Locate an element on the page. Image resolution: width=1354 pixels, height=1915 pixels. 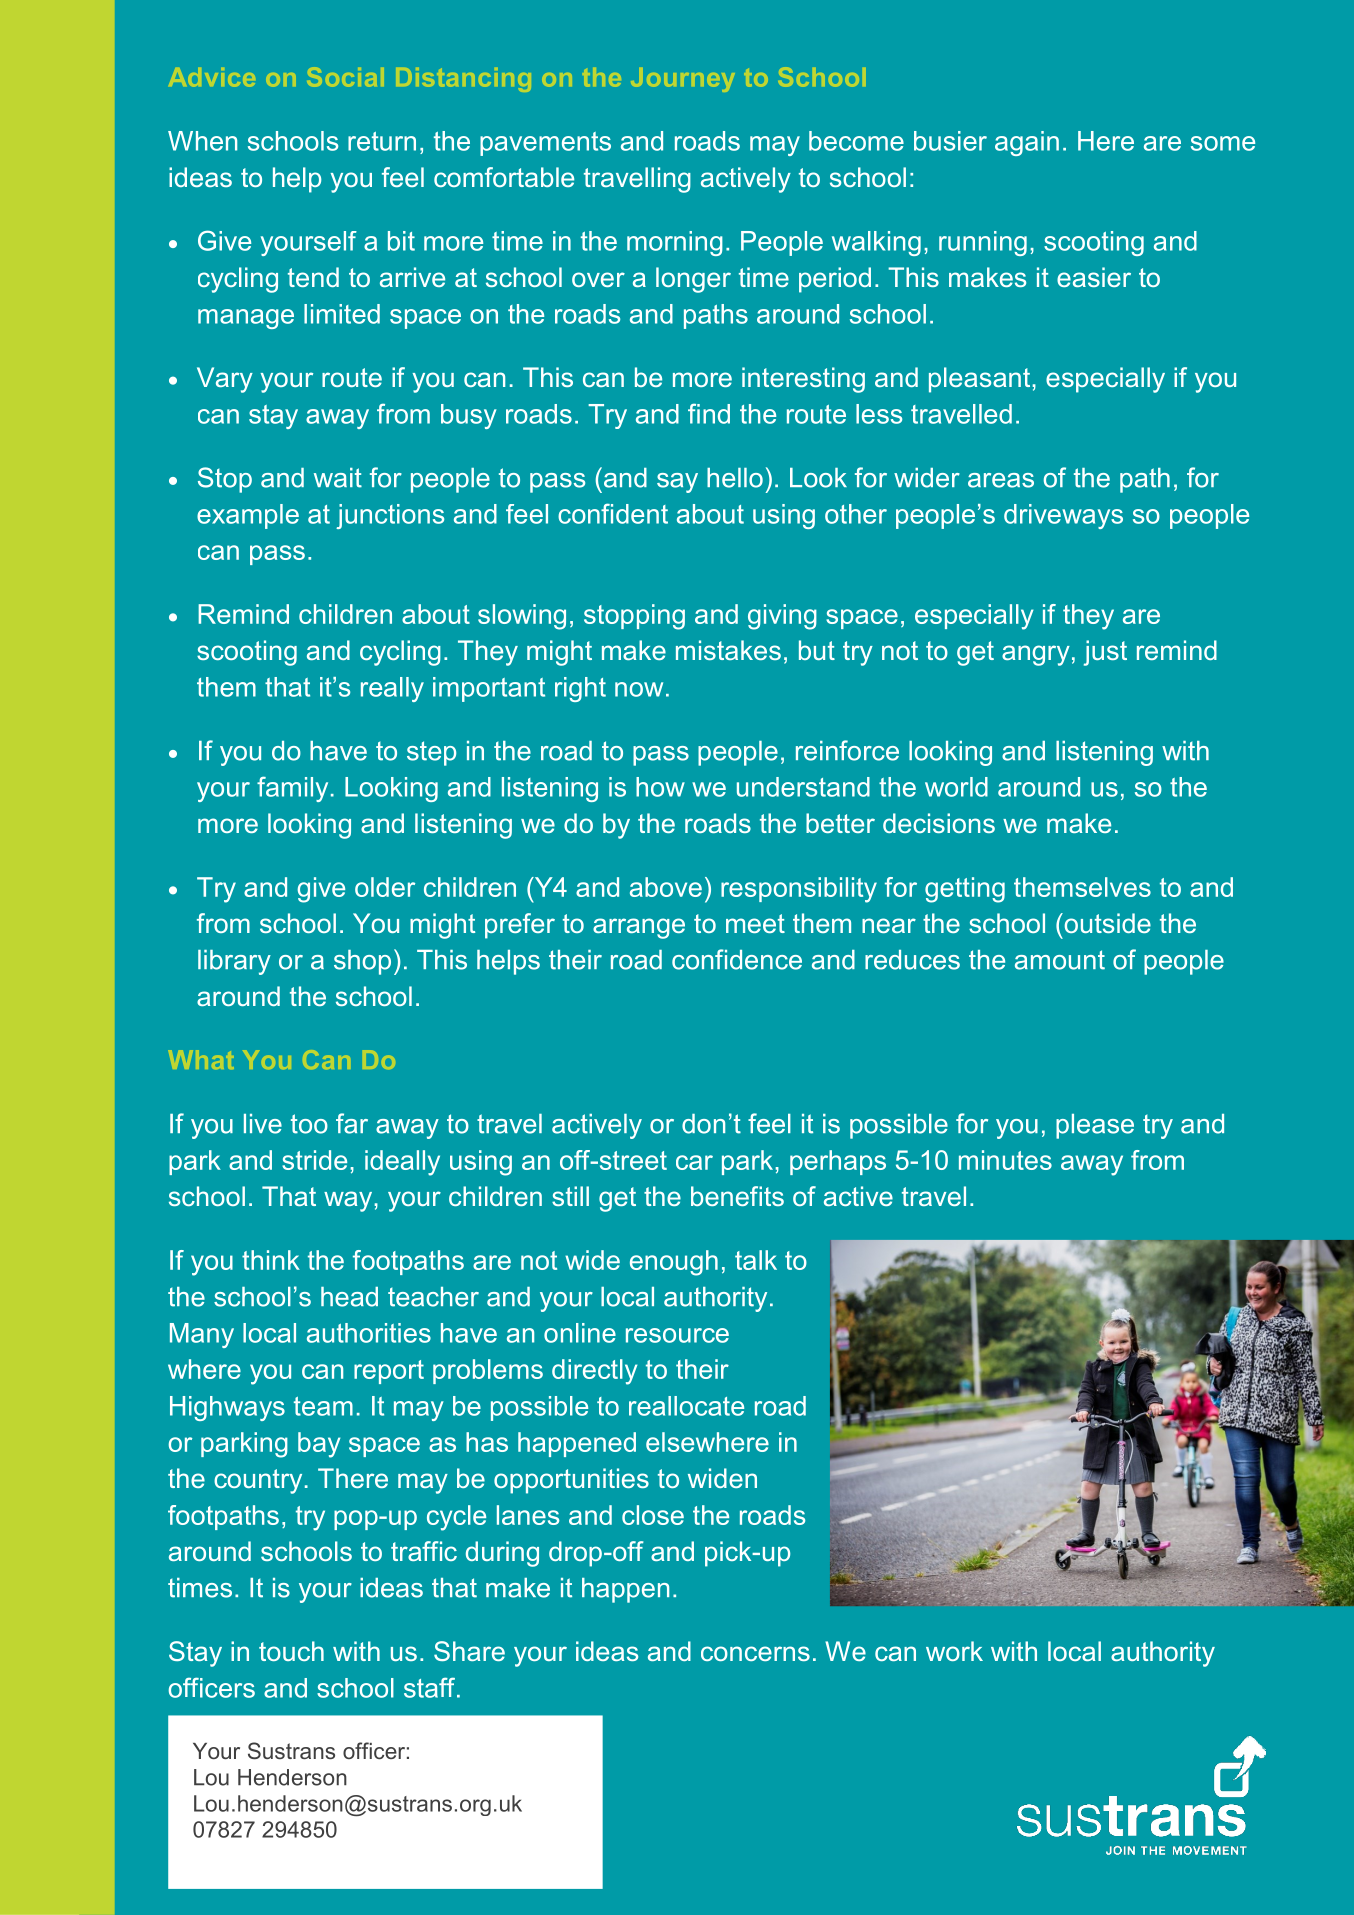
concerns is located at coordinates (755, 1653).
